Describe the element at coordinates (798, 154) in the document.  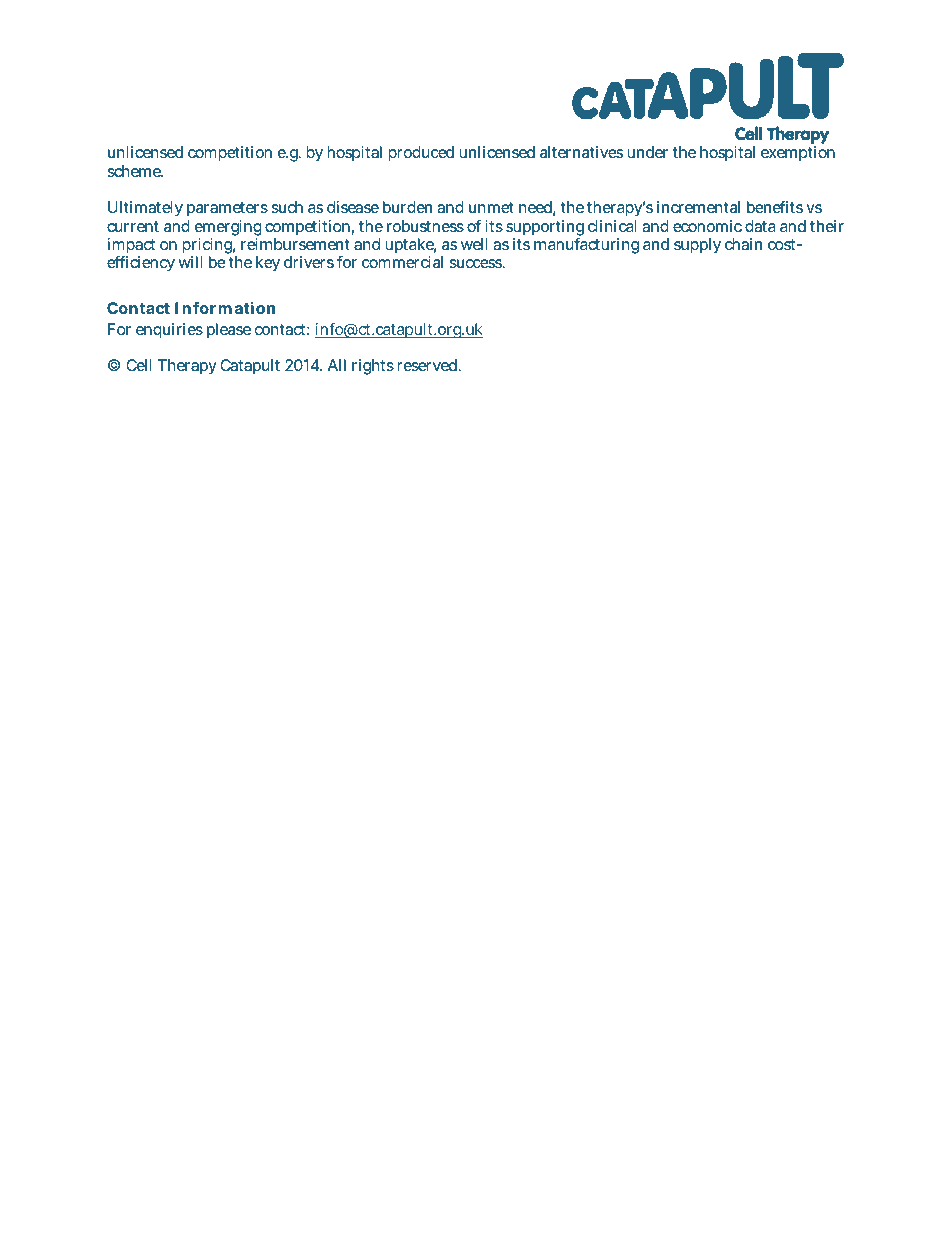
I see `exemption` at that location.
